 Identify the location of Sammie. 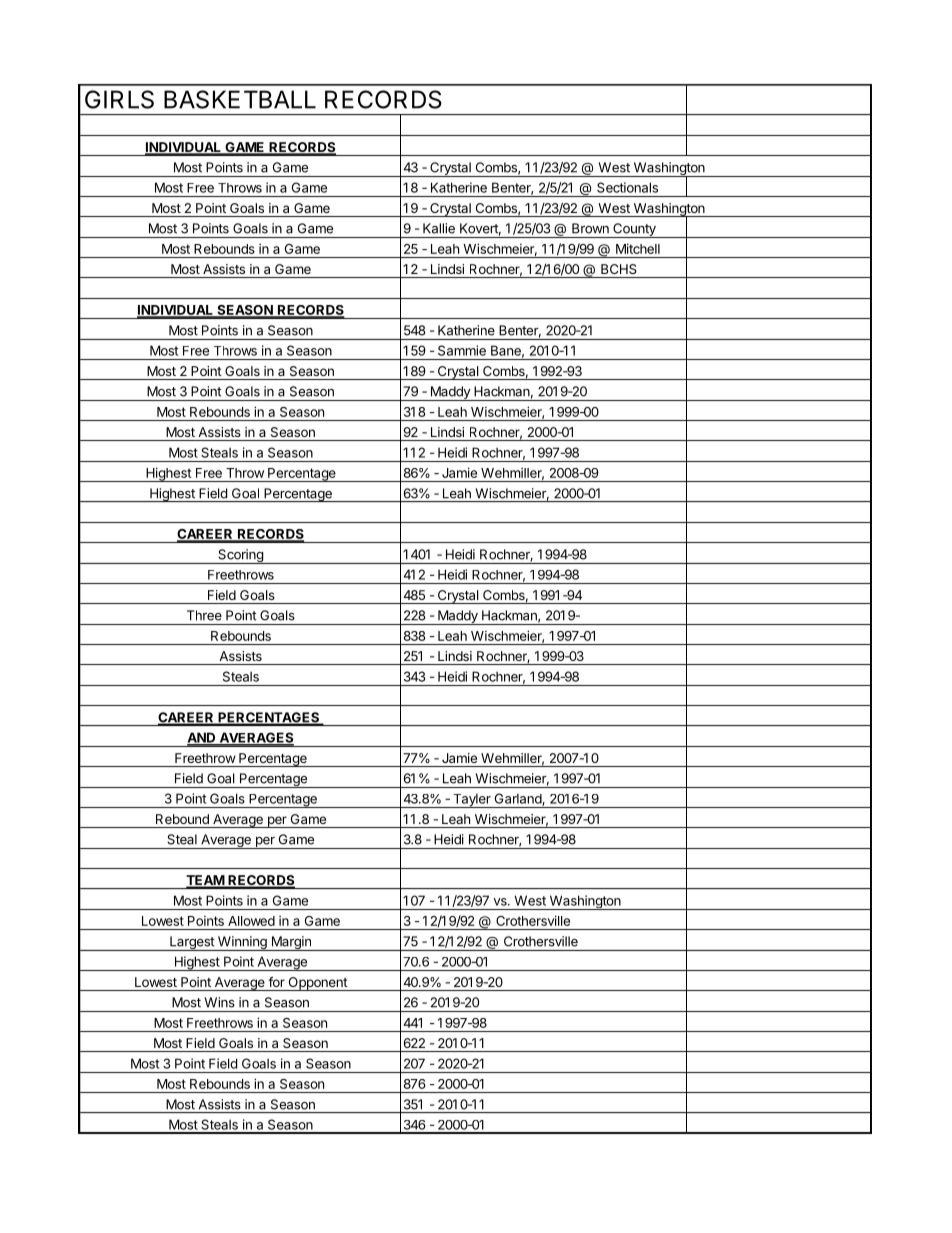
(462, 350).
